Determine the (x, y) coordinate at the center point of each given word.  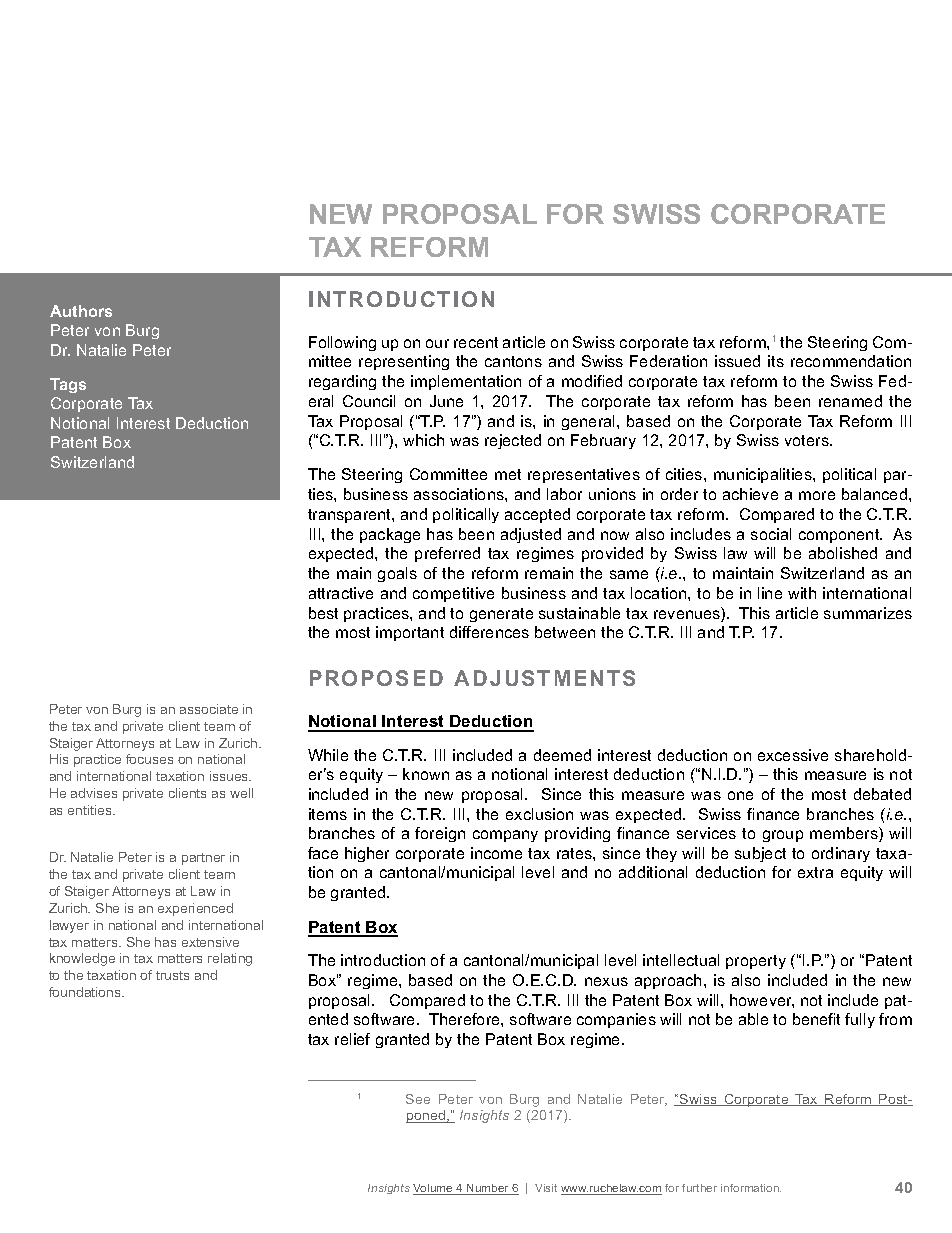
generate (501, 615)
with (802, 593)
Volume (434, 1189)
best (323, 613)
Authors (81, 311)
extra (815, 872)
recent (476, 342)
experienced (195, 909)
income (496, 853)
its (776, 361)
